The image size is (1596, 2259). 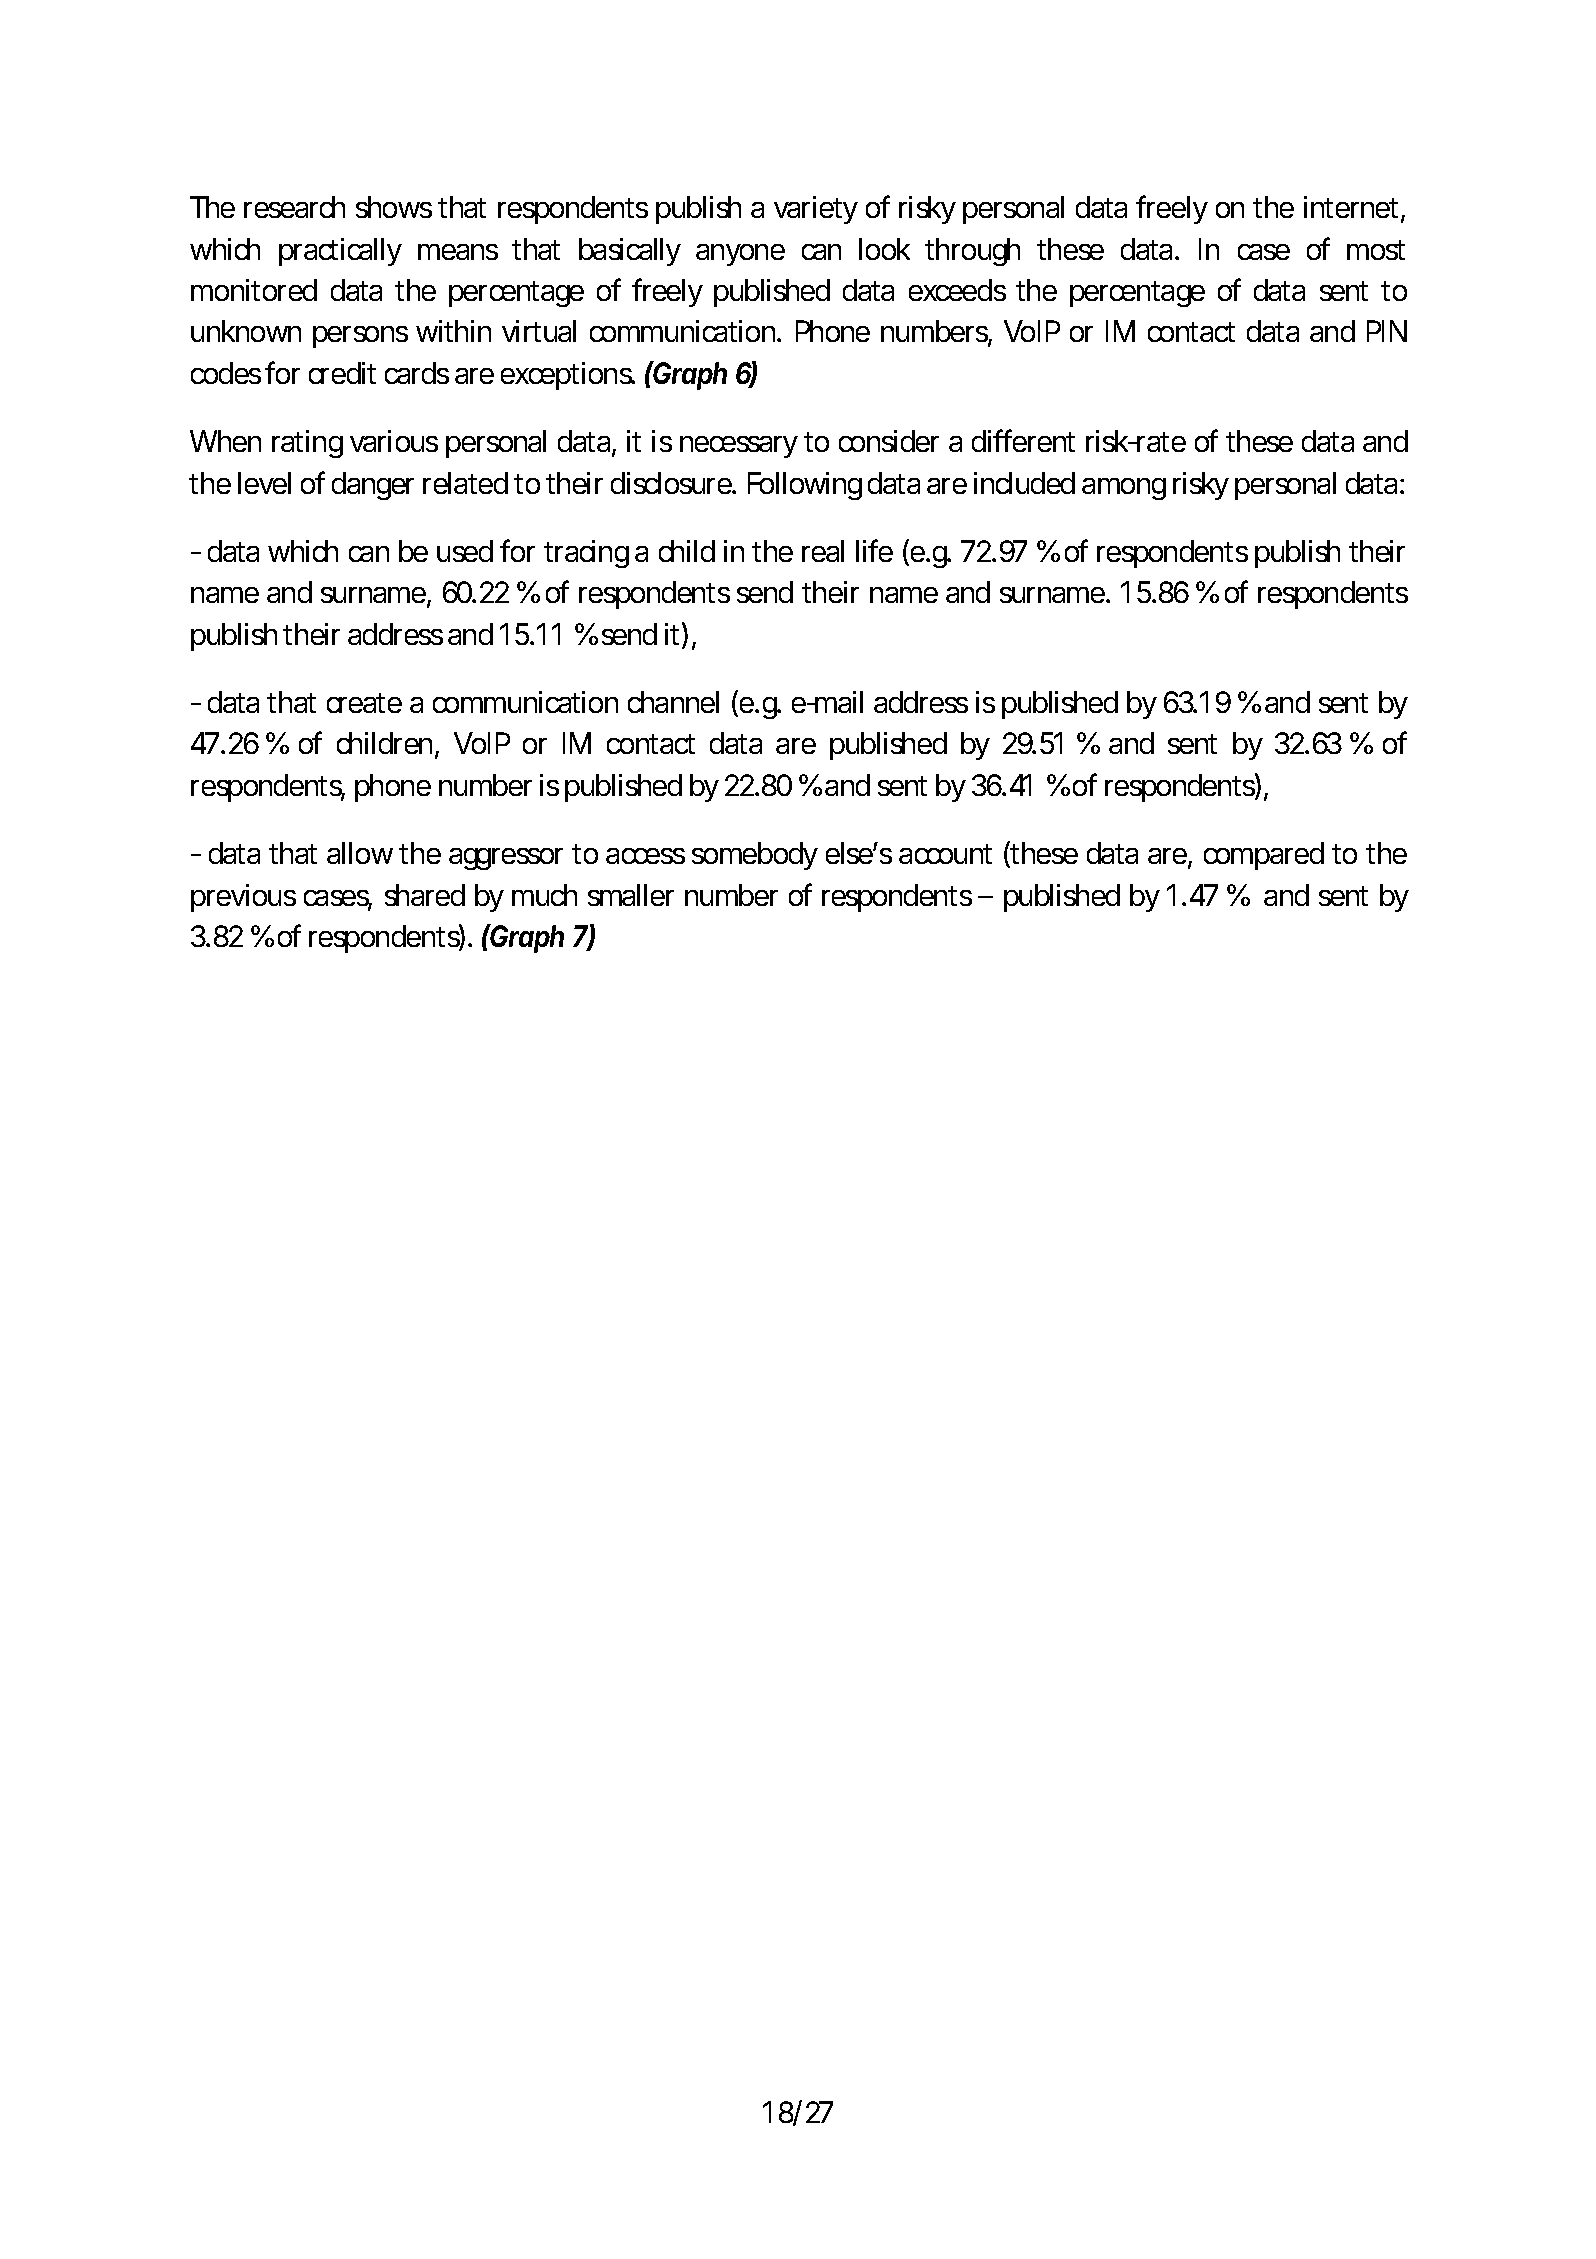 What do you see at coordinates (342, 373) in the image?
I see `credit` at bounding box center [342, 373].
